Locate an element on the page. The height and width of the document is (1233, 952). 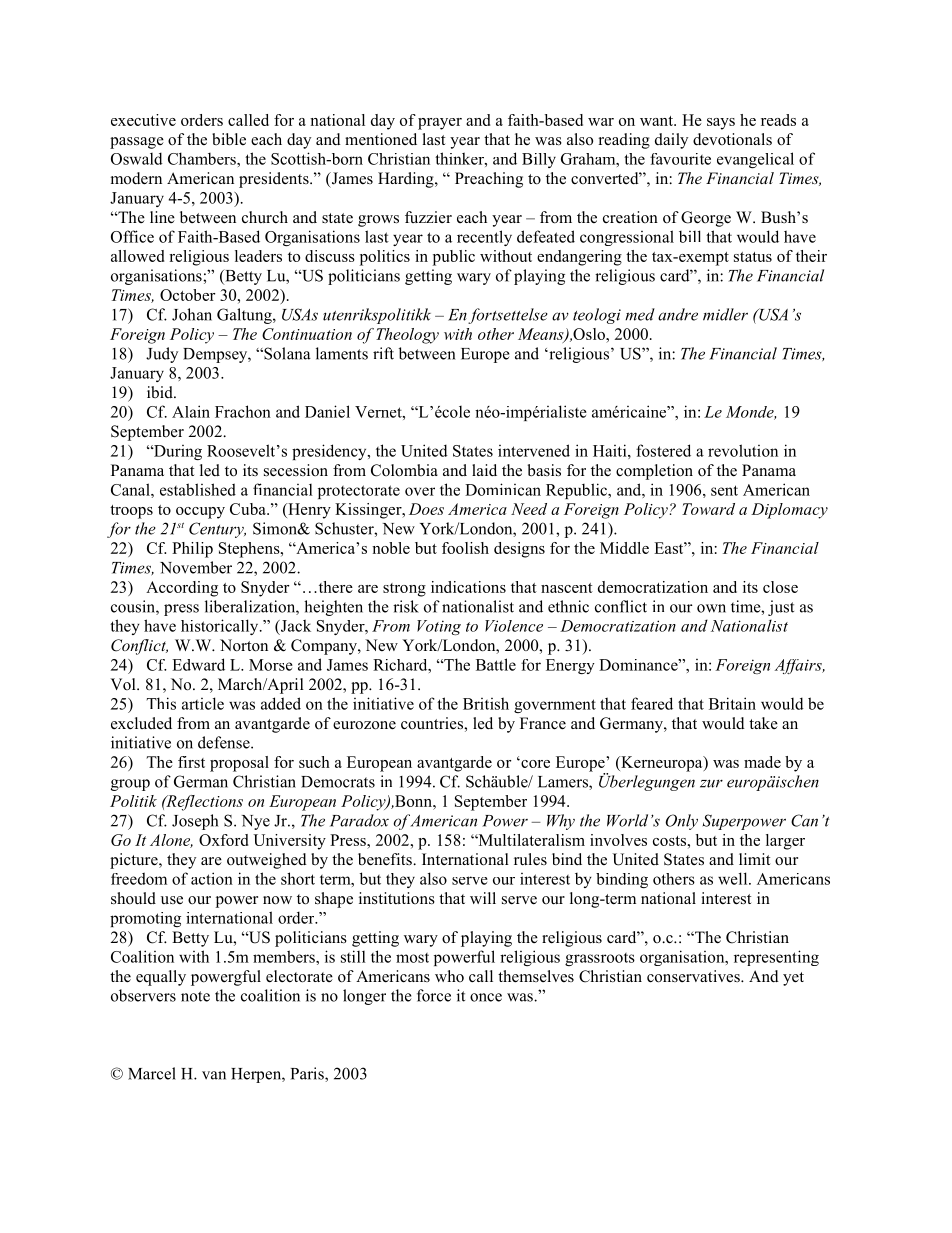
indications is located at coordinates (468, 587).
